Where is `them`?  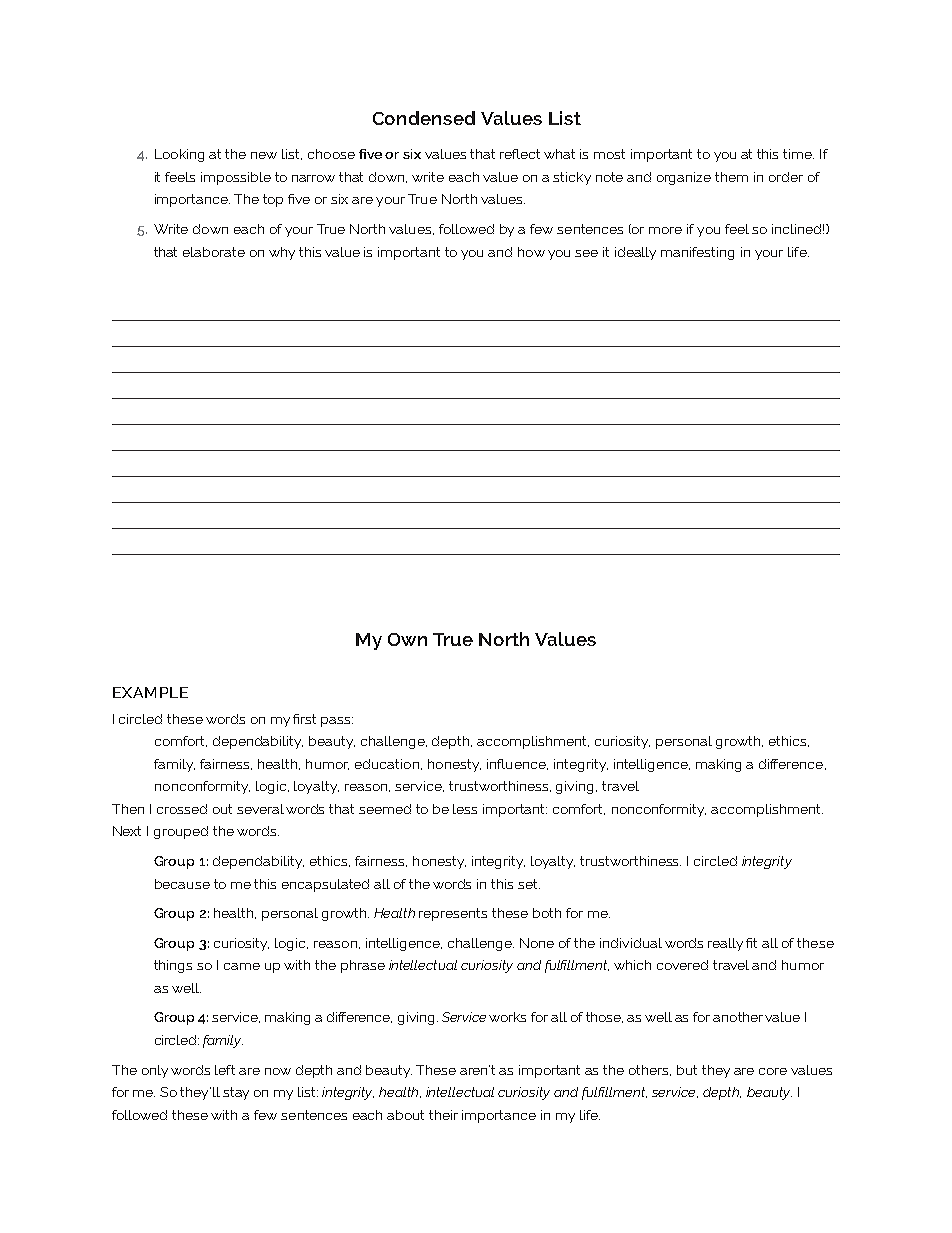 them is located at coordinates (731, 177).
